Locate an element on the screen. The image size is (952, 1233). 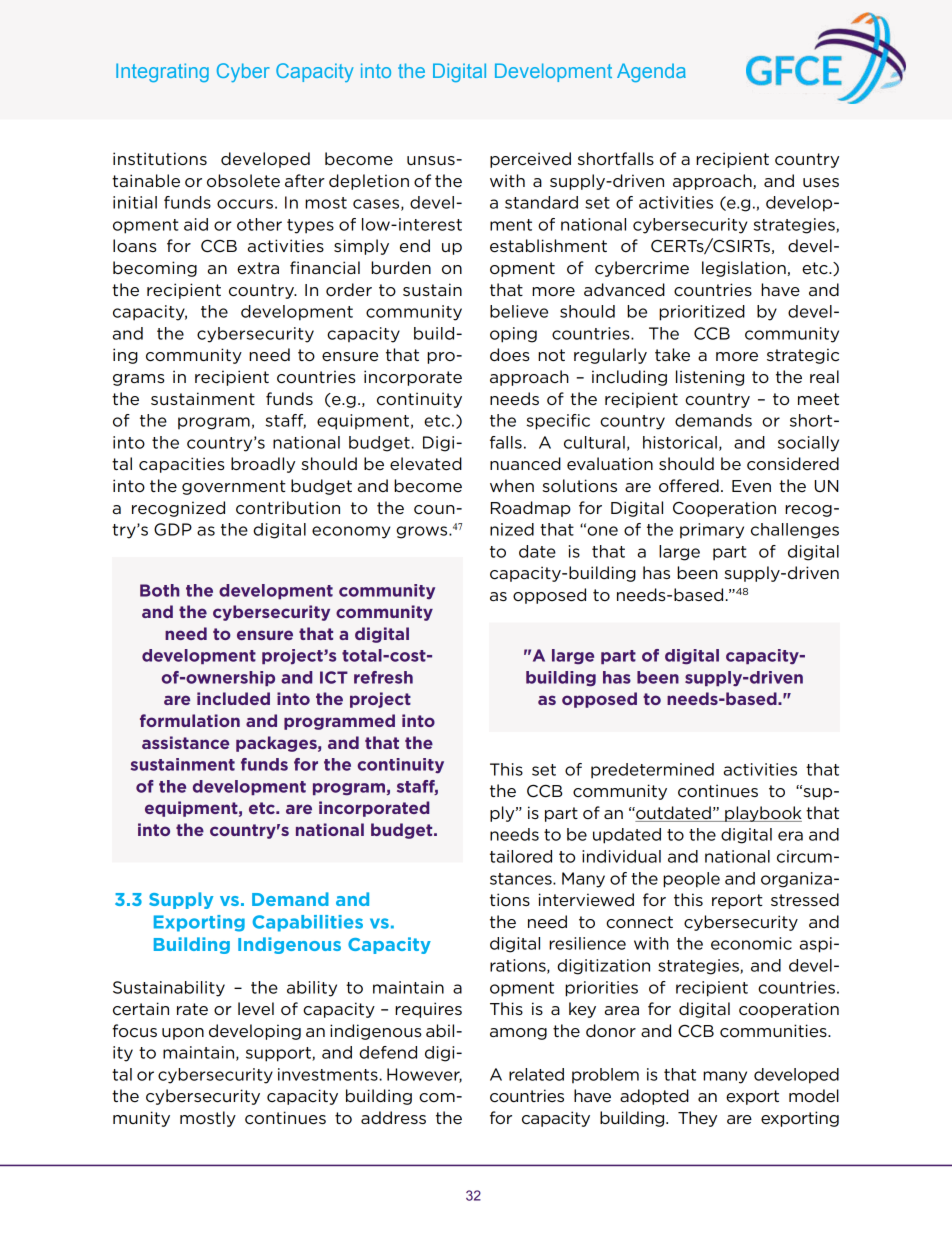
Integrating is located at coordinates (162, 72).
